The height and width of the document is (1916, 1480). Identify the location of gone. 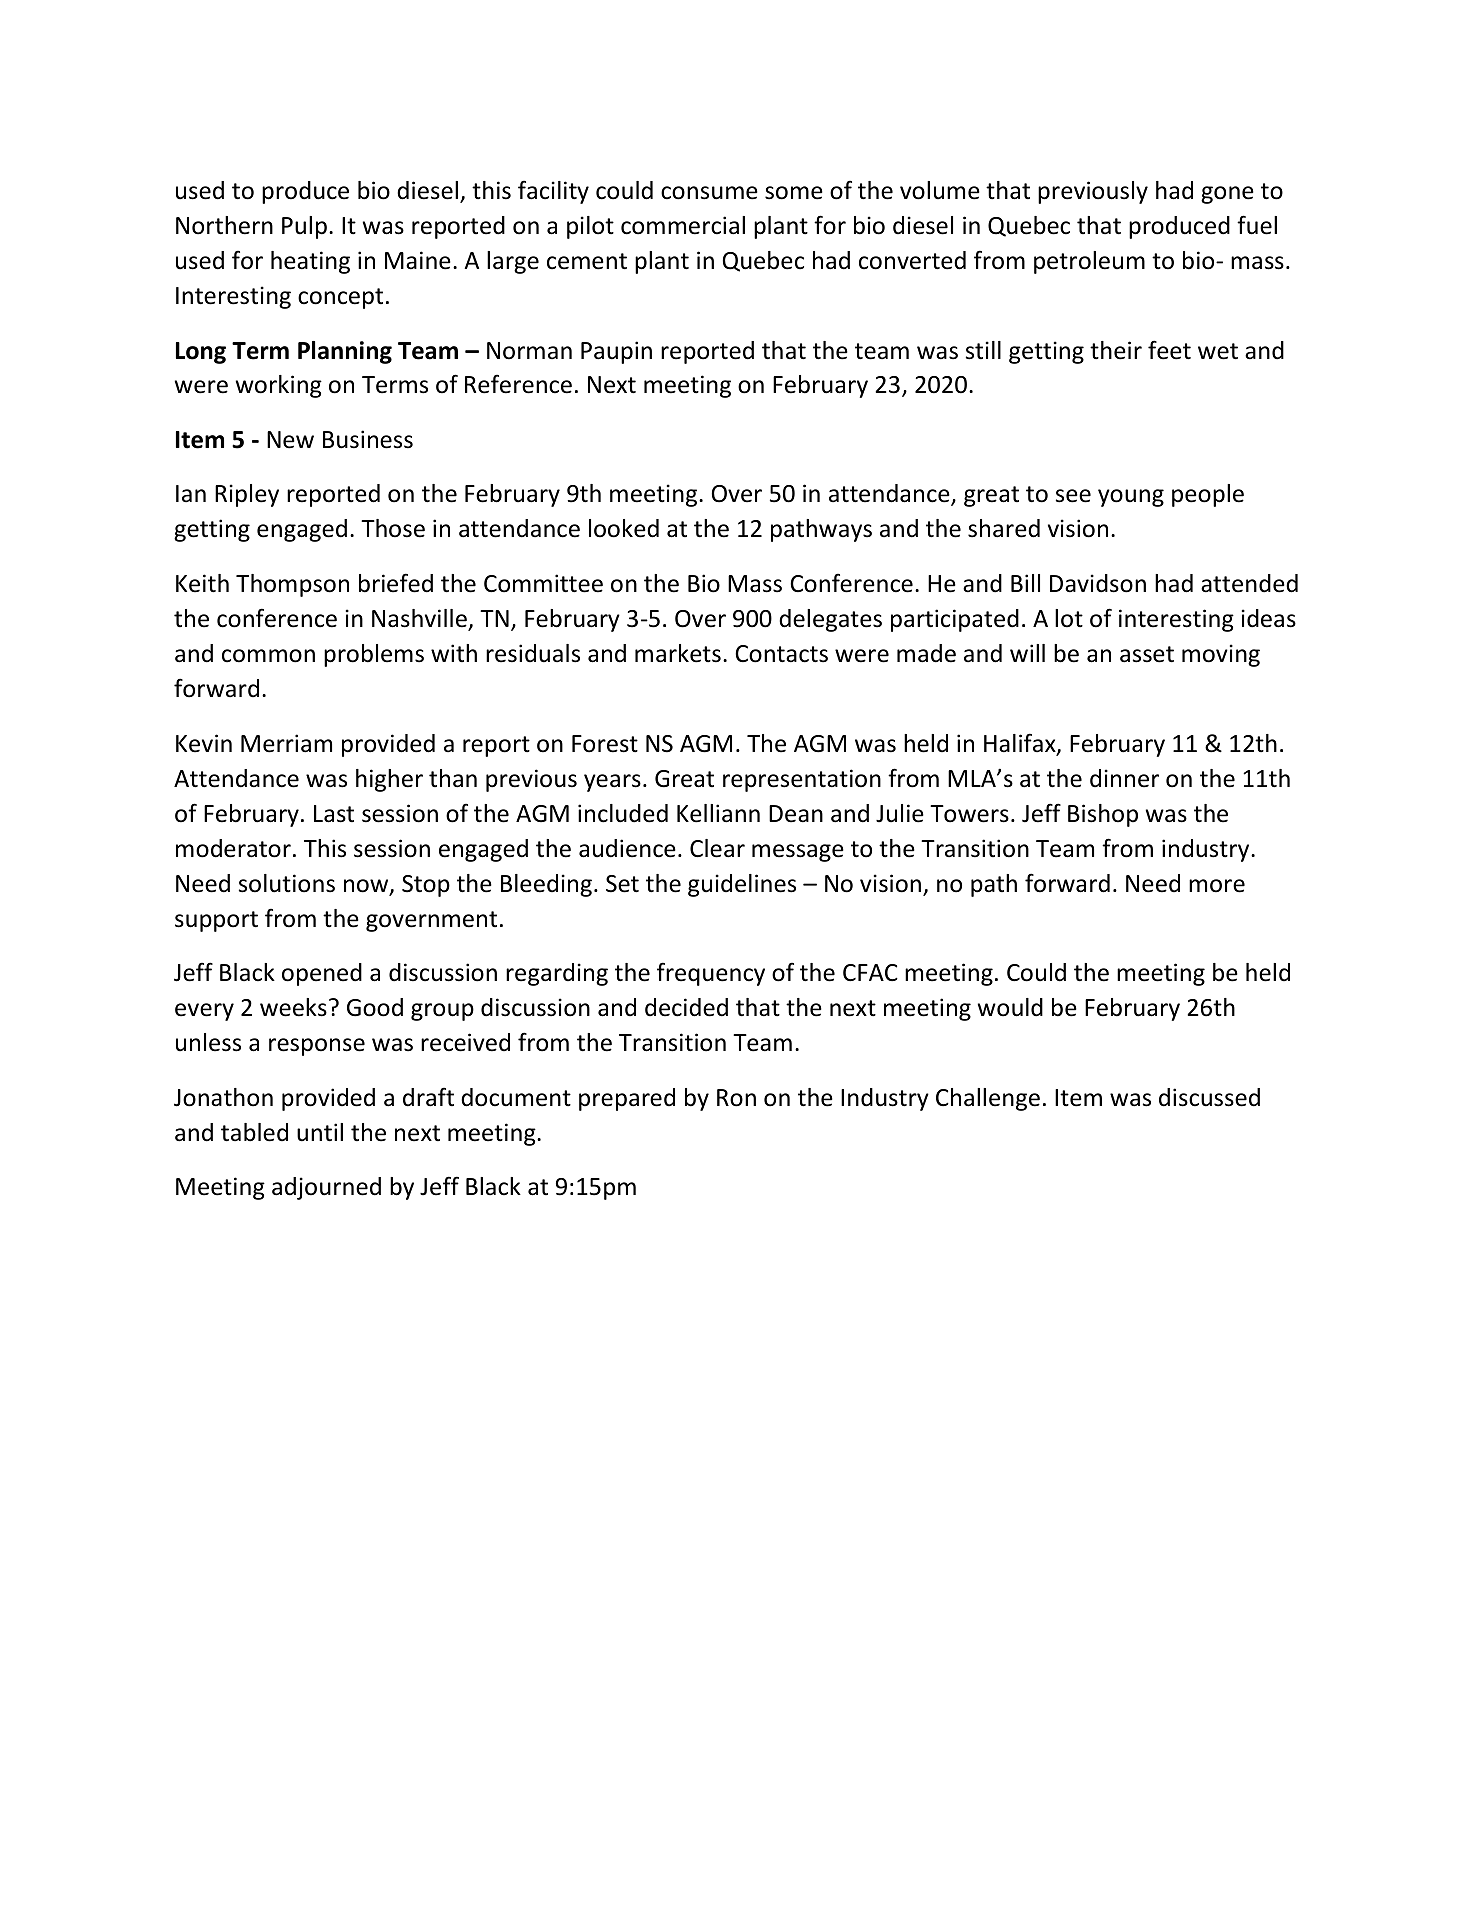
(1227, 195).
